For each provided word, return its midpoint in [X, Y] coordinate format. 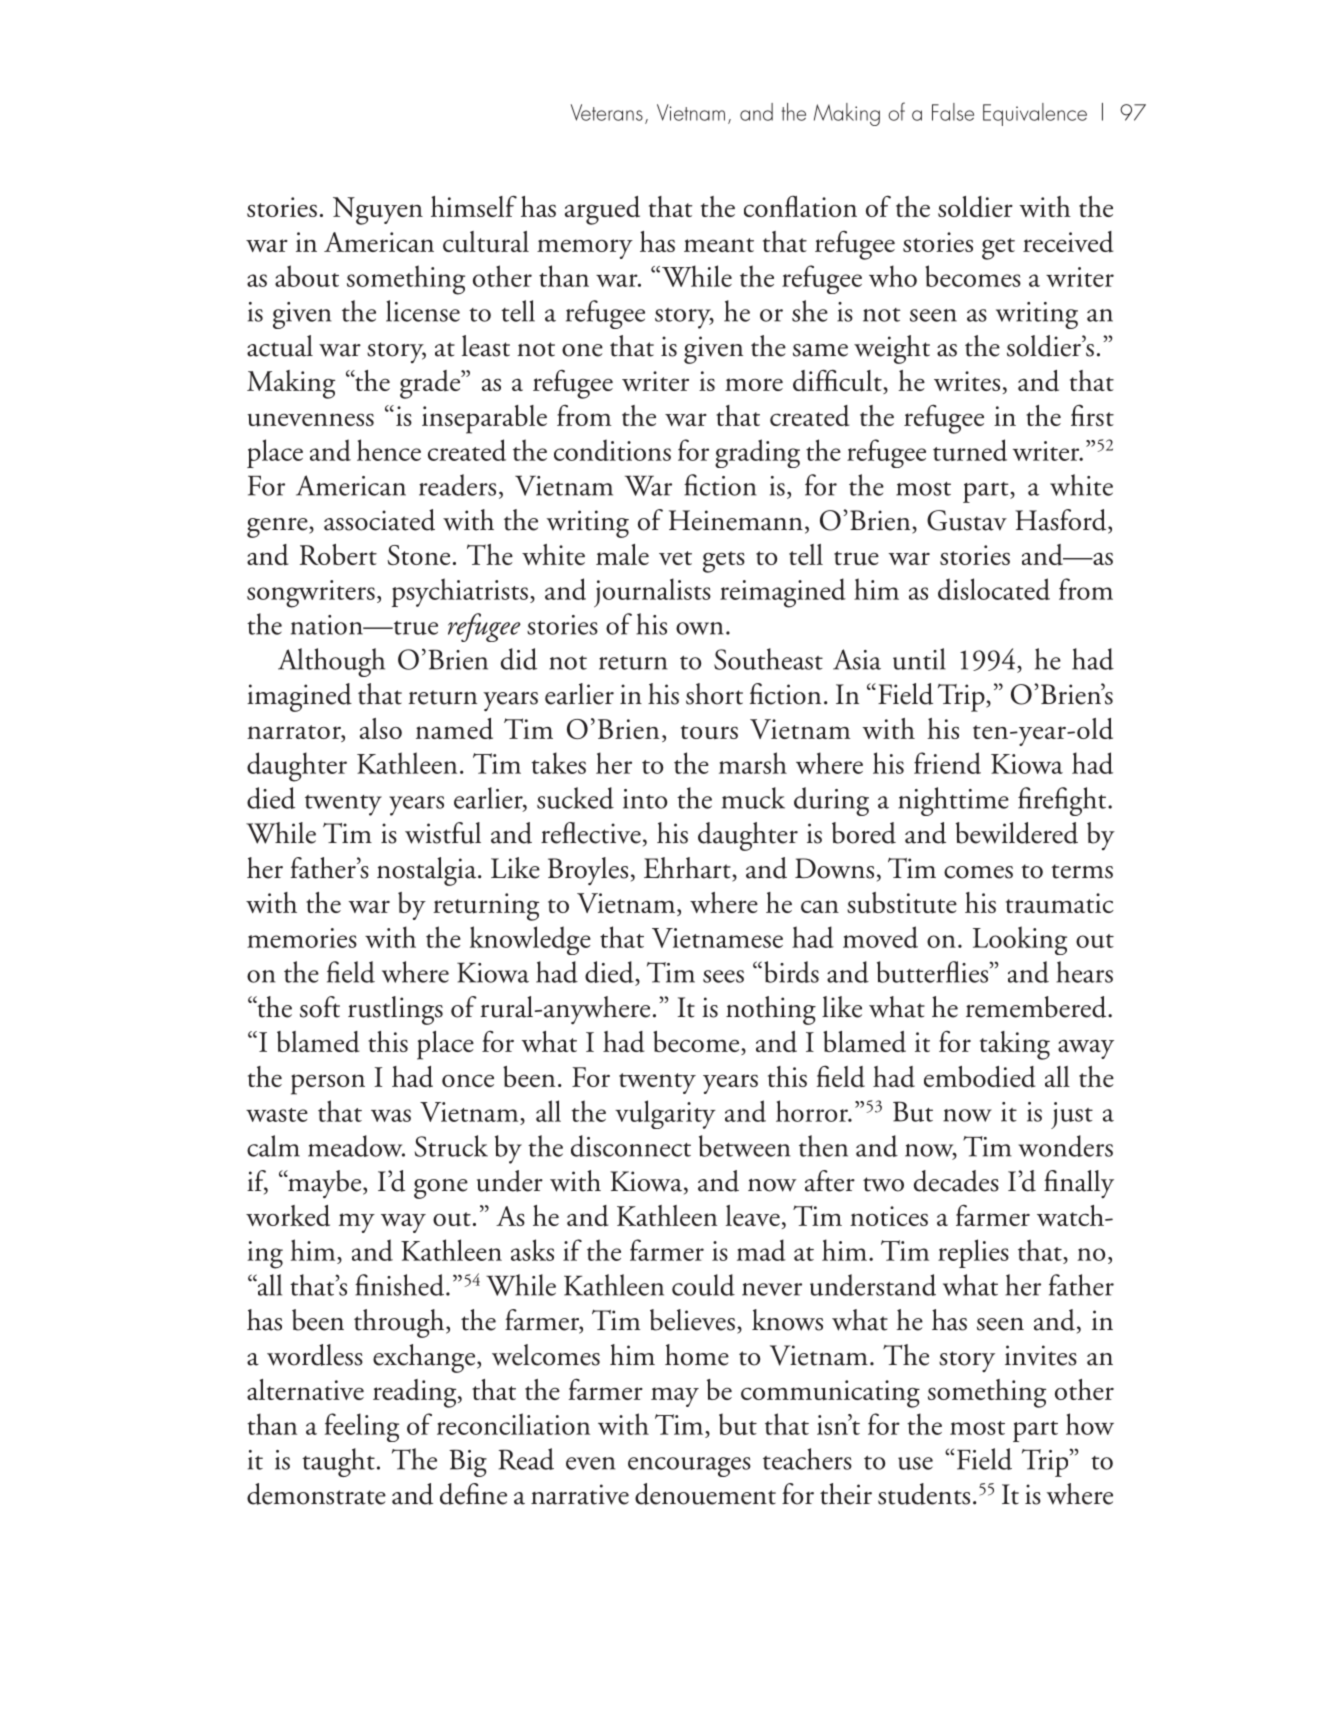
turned [970, 450]
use [915, 1463]
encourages [689, 1467]
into [645, 799]
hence [389, 450]
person [328, 1084]
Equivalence [1035, 114]
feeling [362, 1427]
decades [956, 1181]
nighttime [953, 801]
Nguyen [378, 211]
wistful [443, 833]
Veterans [607, 112]
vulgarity [665, 1114]
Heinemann [736, 520]
